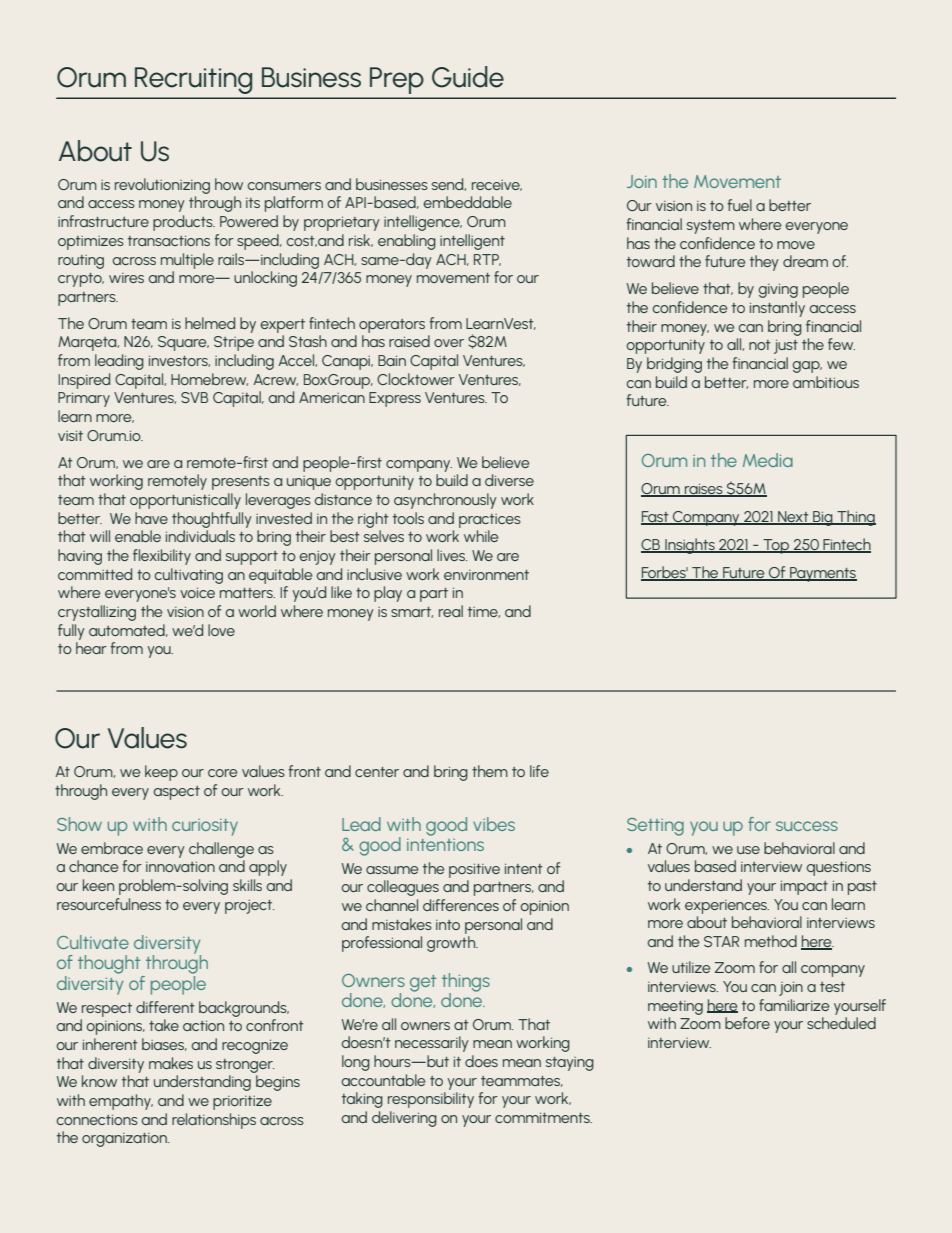 The height and width of the page is (1233, 952). What do you see at coordinates (739, 205) in the page?
I see `fuel` at bounding box center [739, 205].
